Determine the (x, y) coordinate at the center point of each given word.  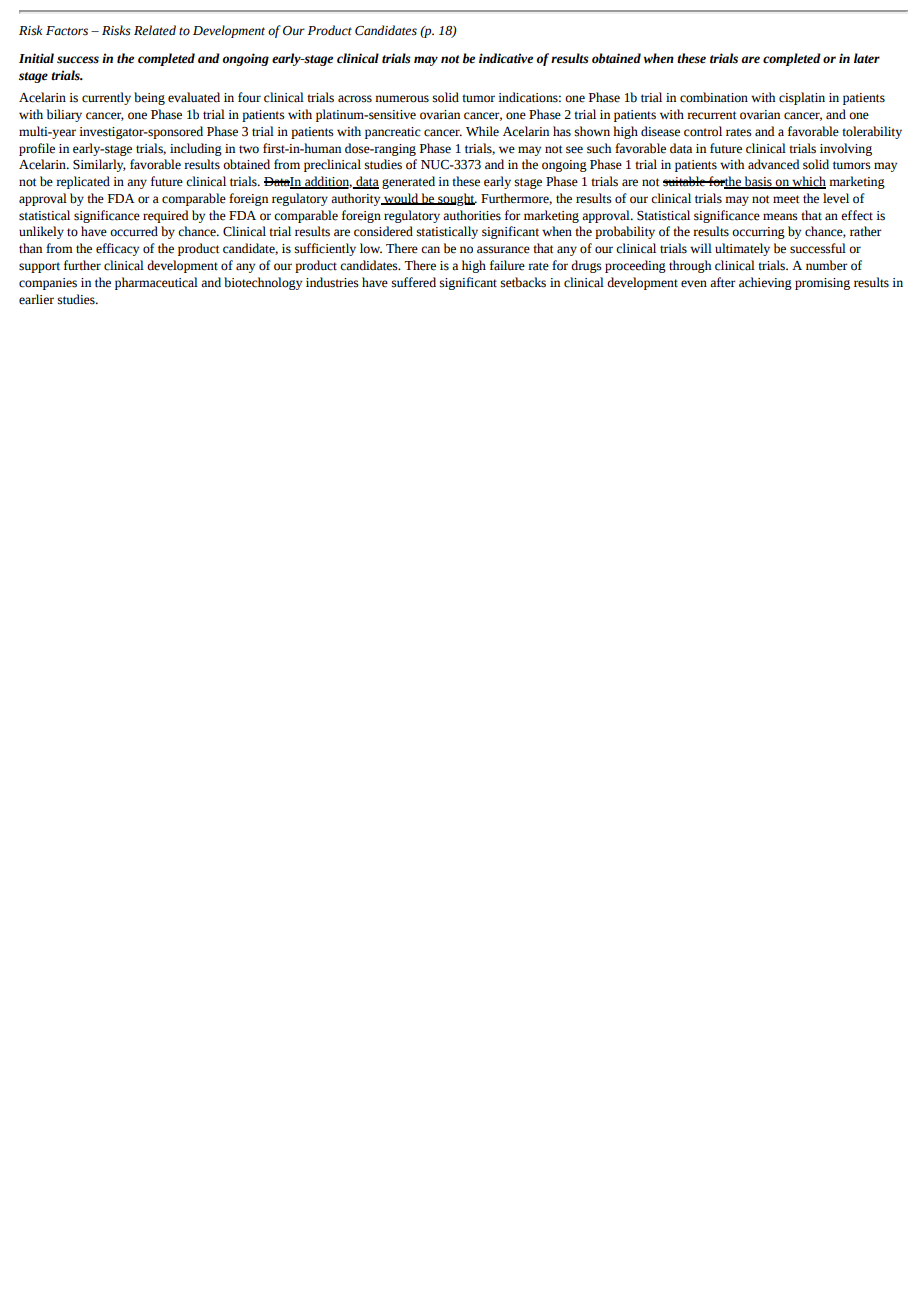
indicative (506, 58)
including (196, 149)
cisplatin (802, 98)
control (703, 131)
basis (758, 182)
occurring (758, 233)
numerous (402, 99)
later (867, 58)
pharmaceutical (156, 283)
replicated (83, 182)
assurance (503, 250)
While (482, 131)
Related (155, 30)
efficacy (117, 249)
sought (456, 199)
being (149, 98)
